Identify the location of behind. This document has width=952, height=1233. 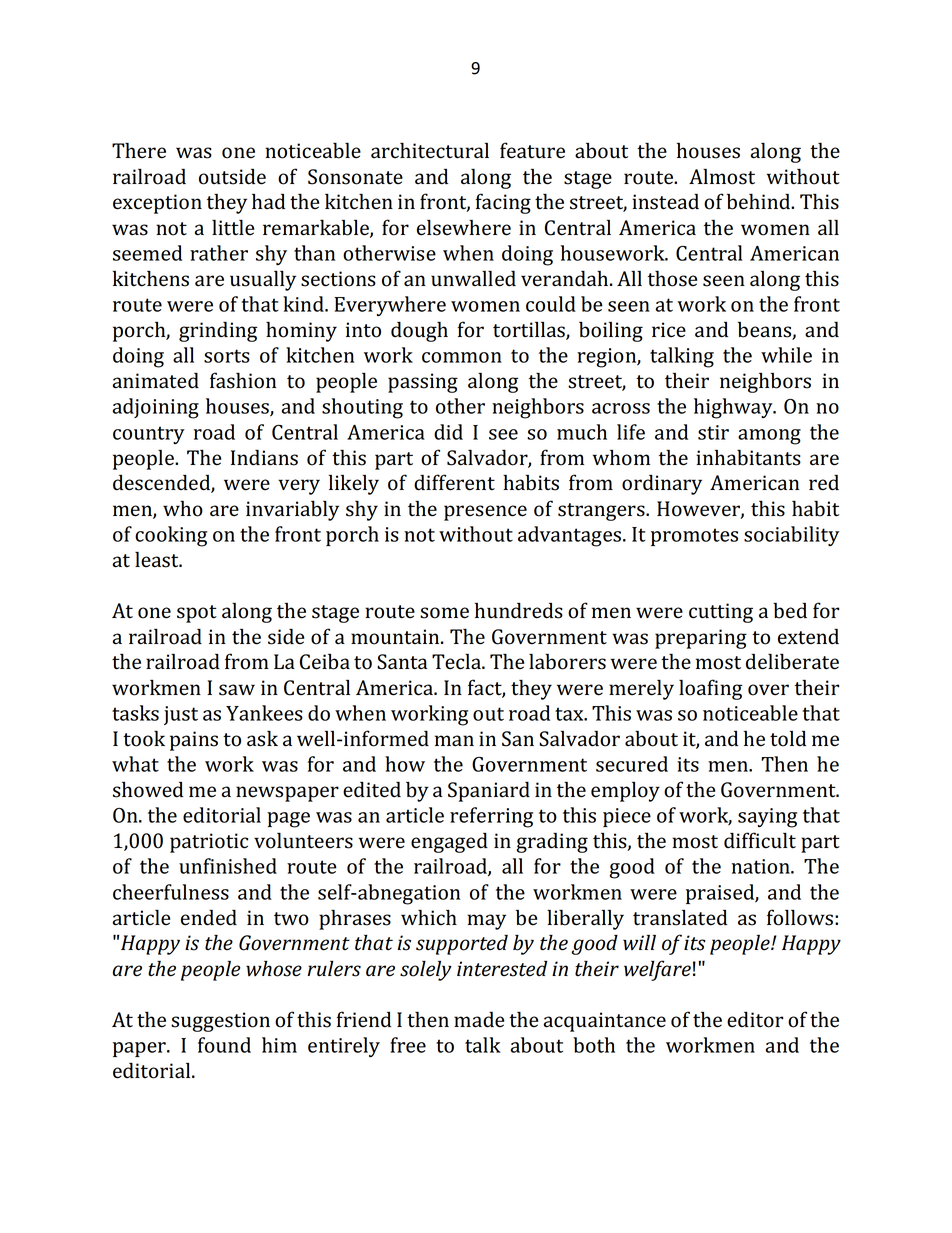
(760, 202).
